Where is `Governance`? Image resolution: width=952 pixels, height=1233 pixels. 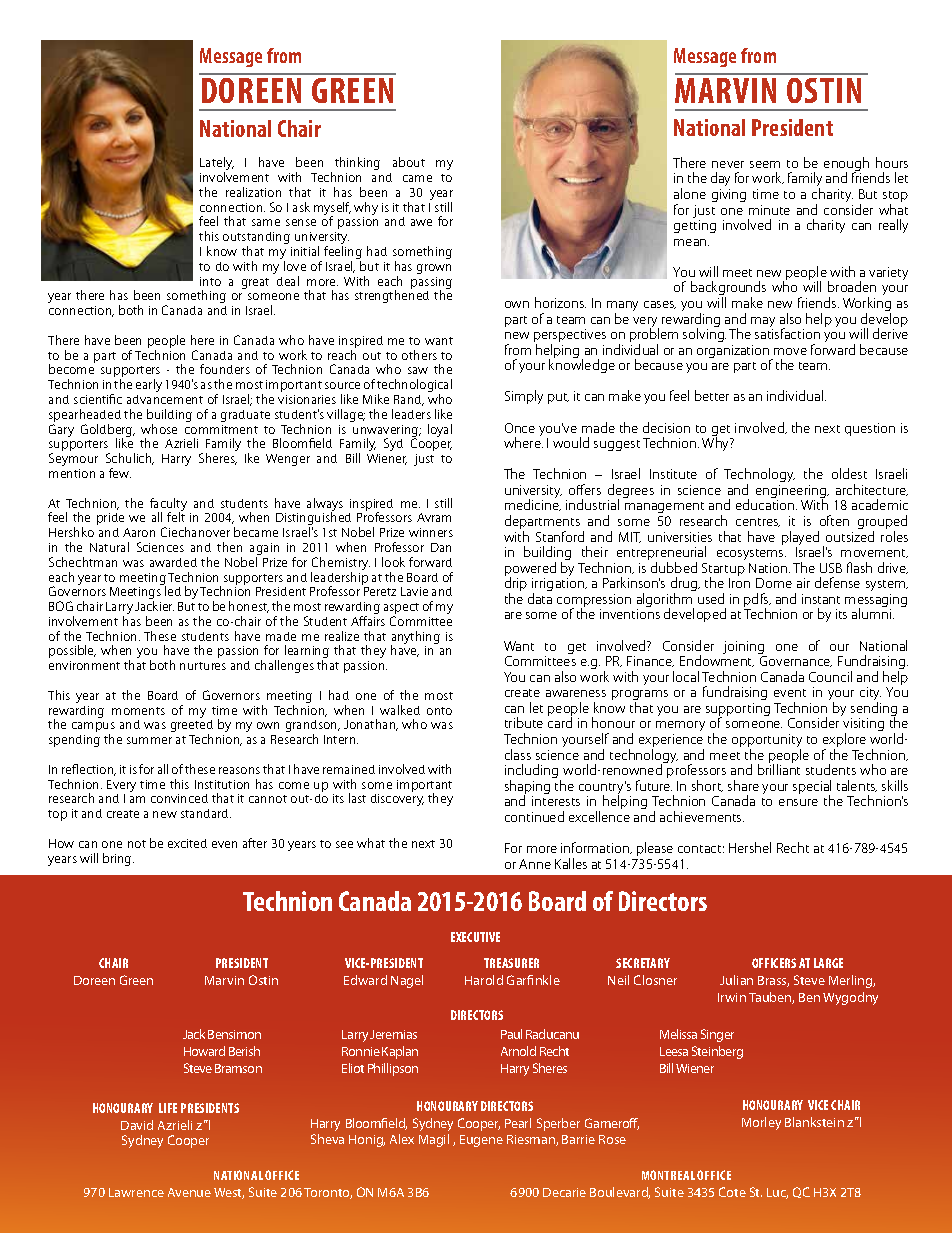 Governance is located at coordinates (796, 661).
